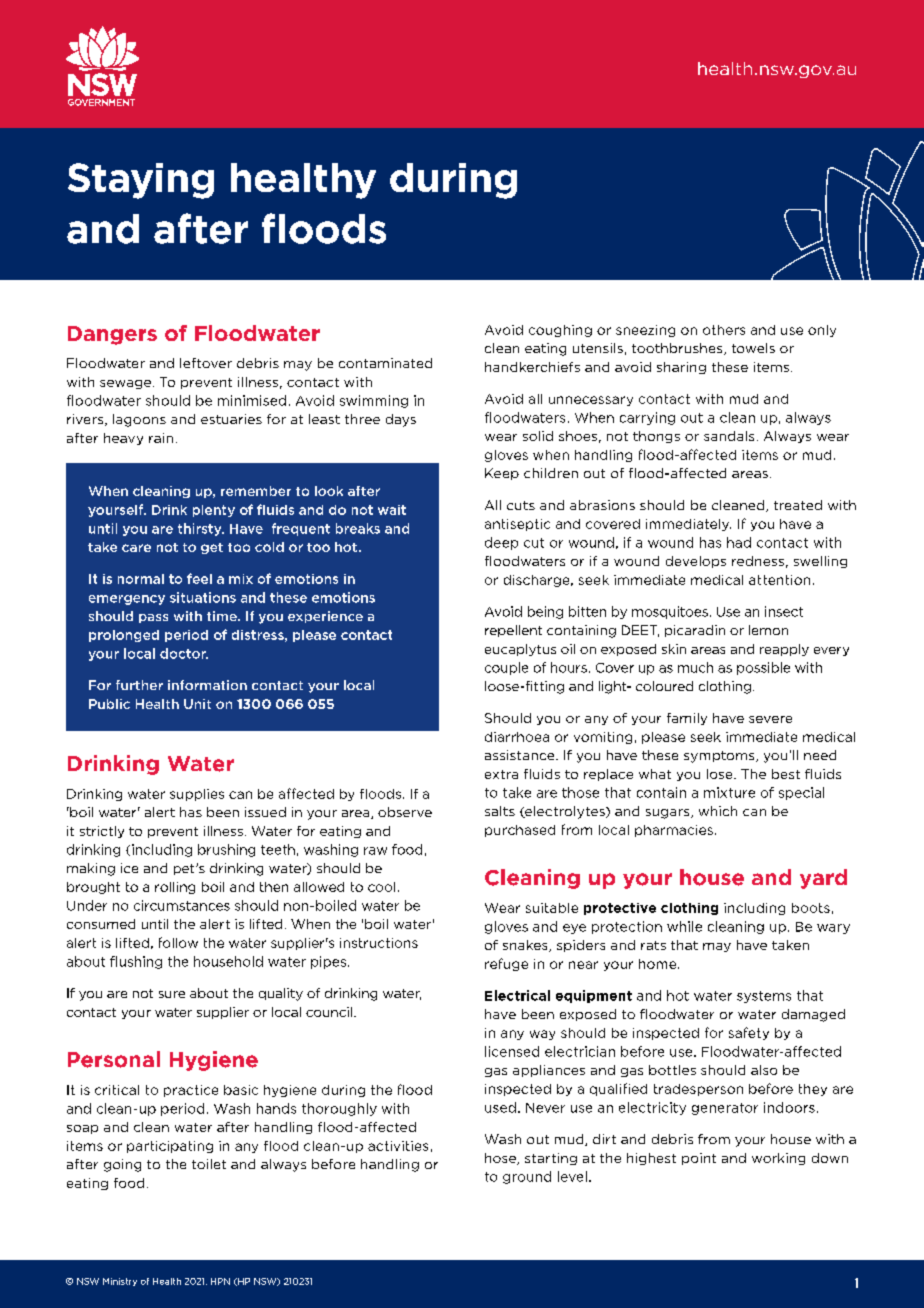  I want to click on pass, so click(153, 618).
